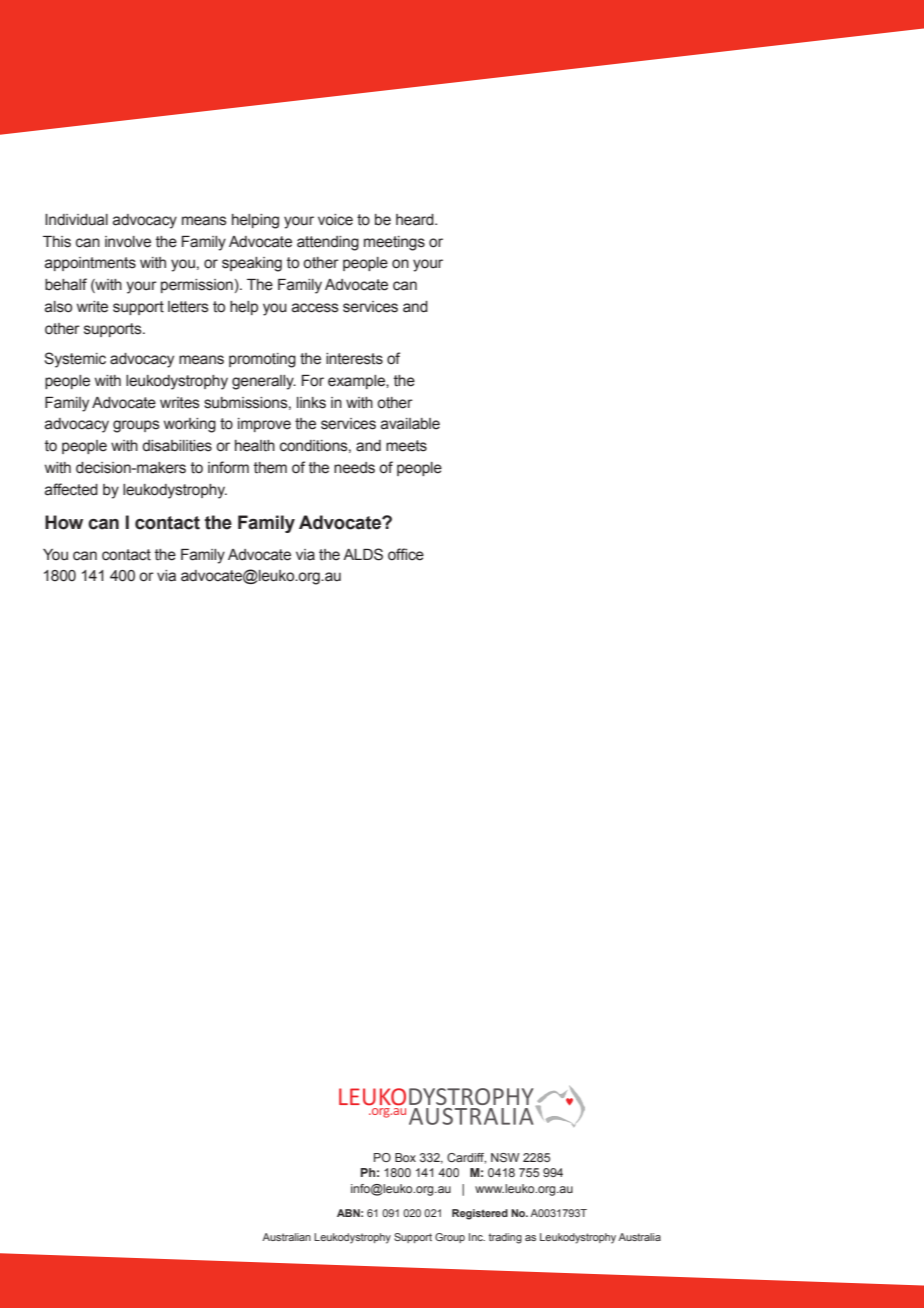 The image size is (924, 1308). Describe the element at coordinates (406, 554) in the screenshot. I see `office` at that location.
